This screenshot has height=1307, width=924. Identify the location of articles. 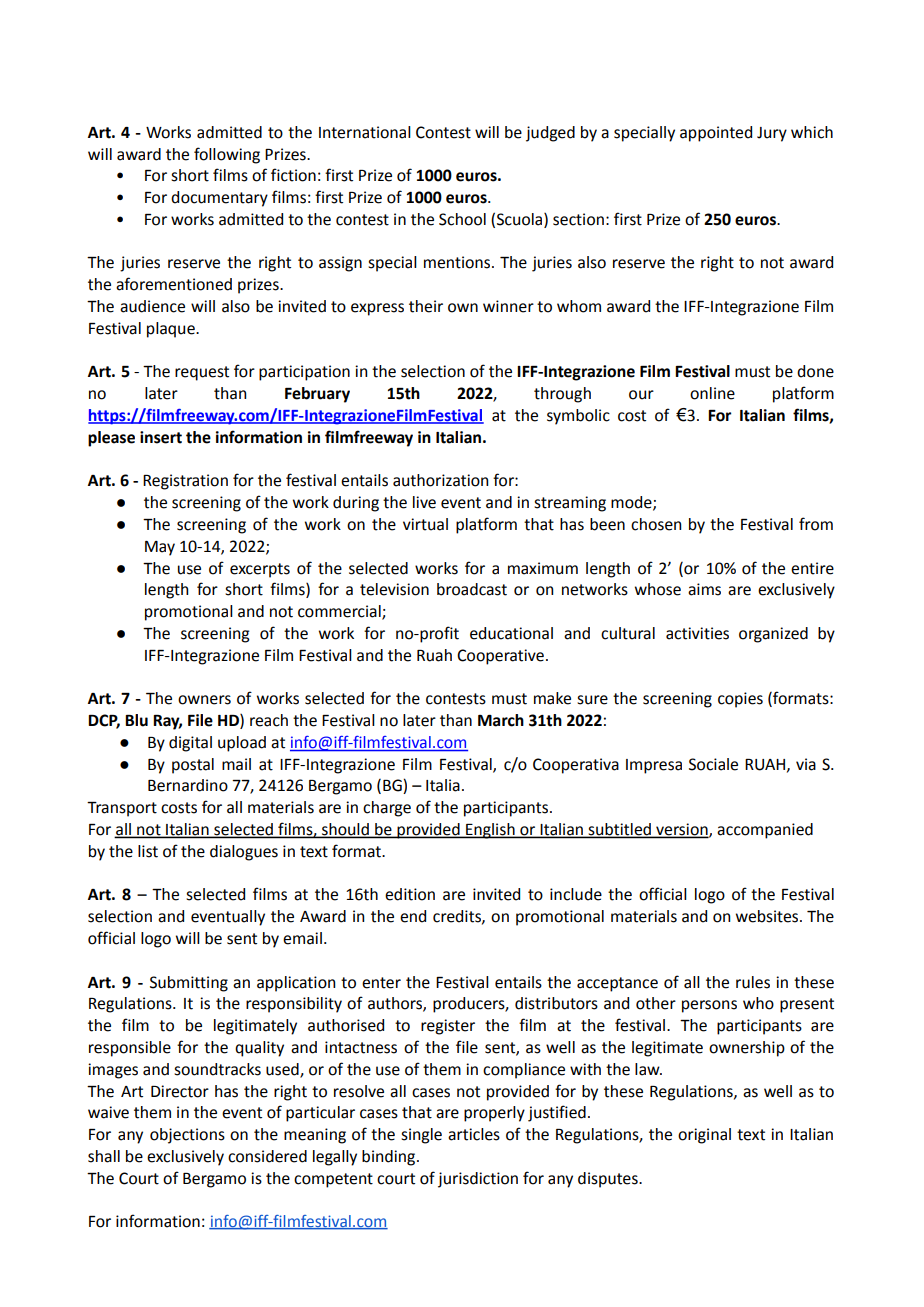
(474, 1134).
